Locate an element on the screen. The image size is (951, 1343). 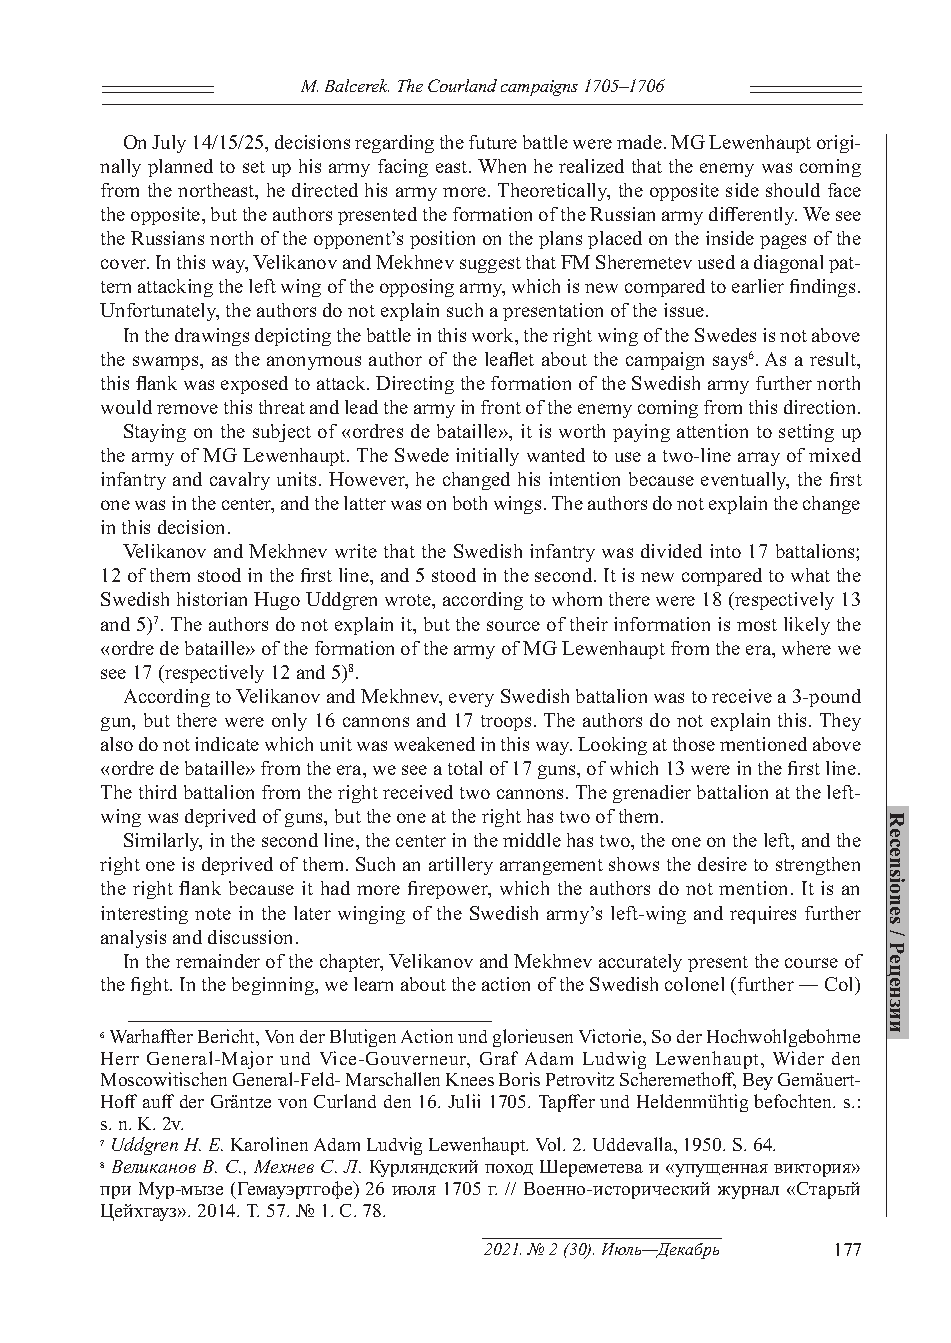
swamps is located at coordinates (167, 363).
